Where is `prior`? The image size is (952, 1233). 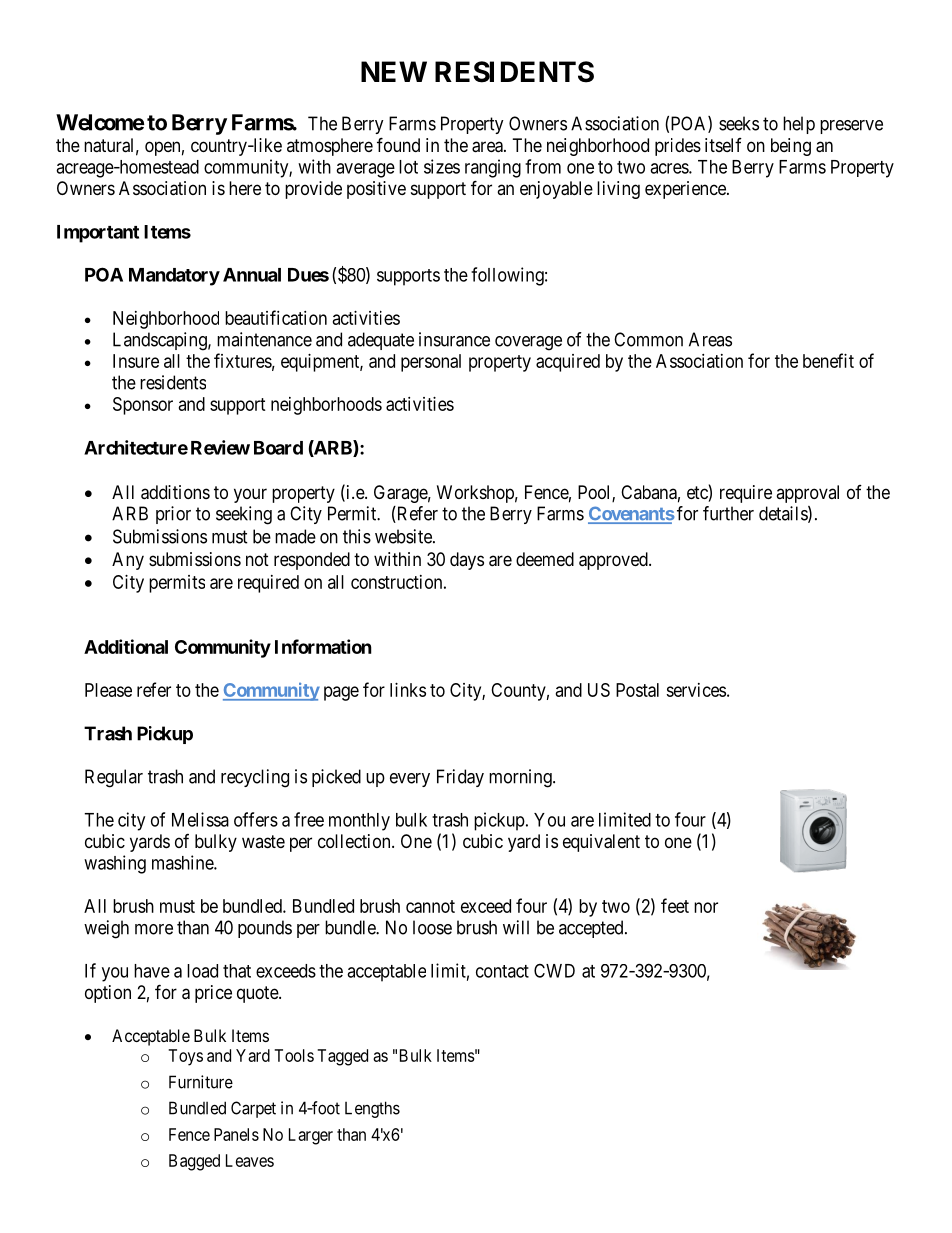
prior is located at coordinates (173, 515).
